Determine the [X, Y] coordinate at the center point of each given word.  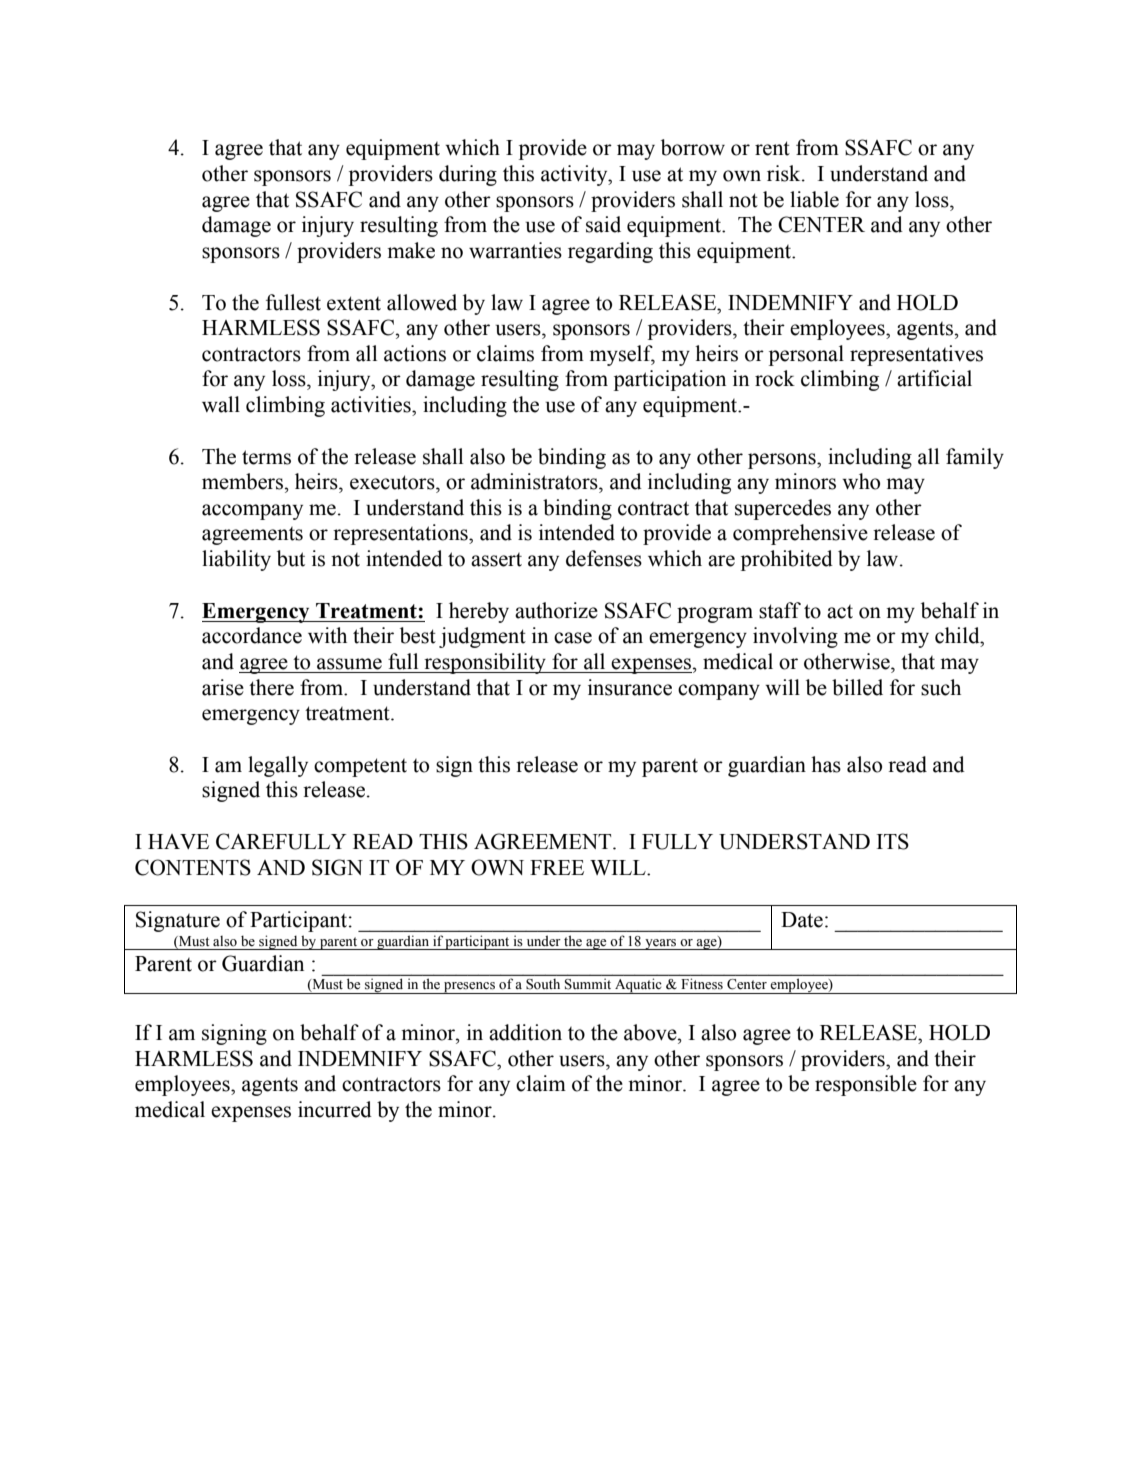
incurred [335, 1109]
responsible [866, 1085]
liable [814, 199]
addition [525, 1032]
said [603, 224]
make [411, 250]
